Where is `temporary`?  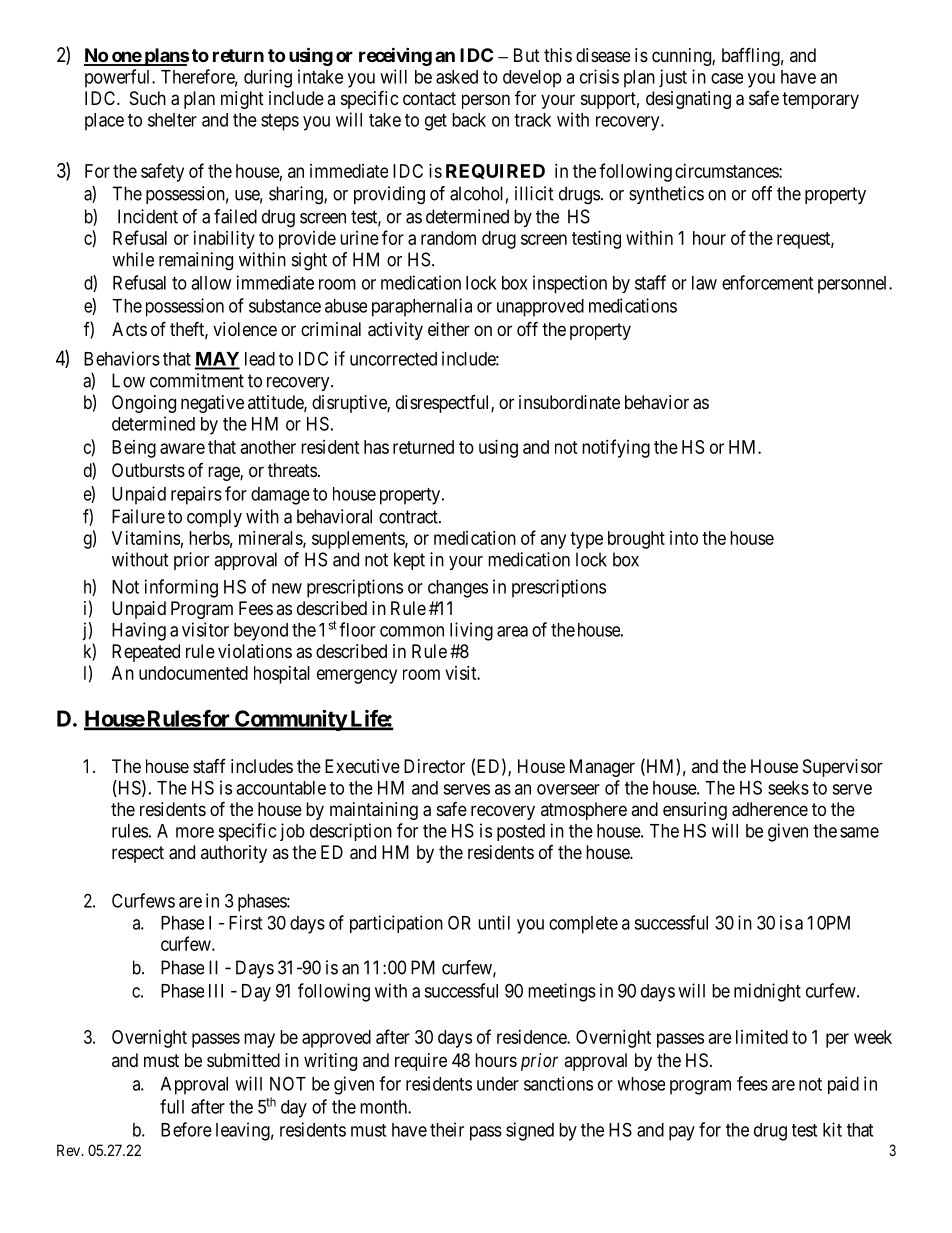 temporary is located at coordinates (820, 100).
